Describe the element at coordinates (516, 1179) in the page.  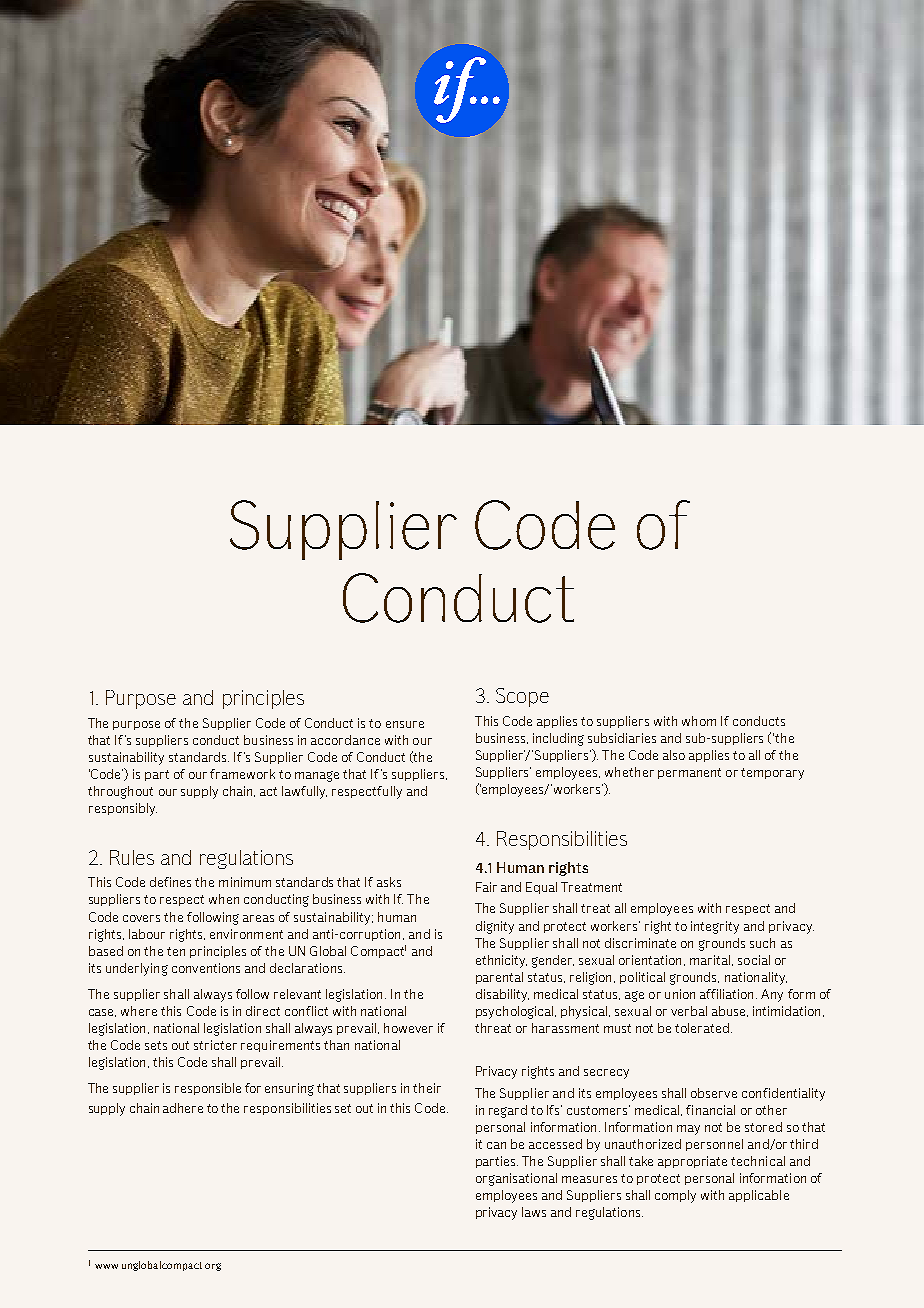
I see `organisational` at that location.
